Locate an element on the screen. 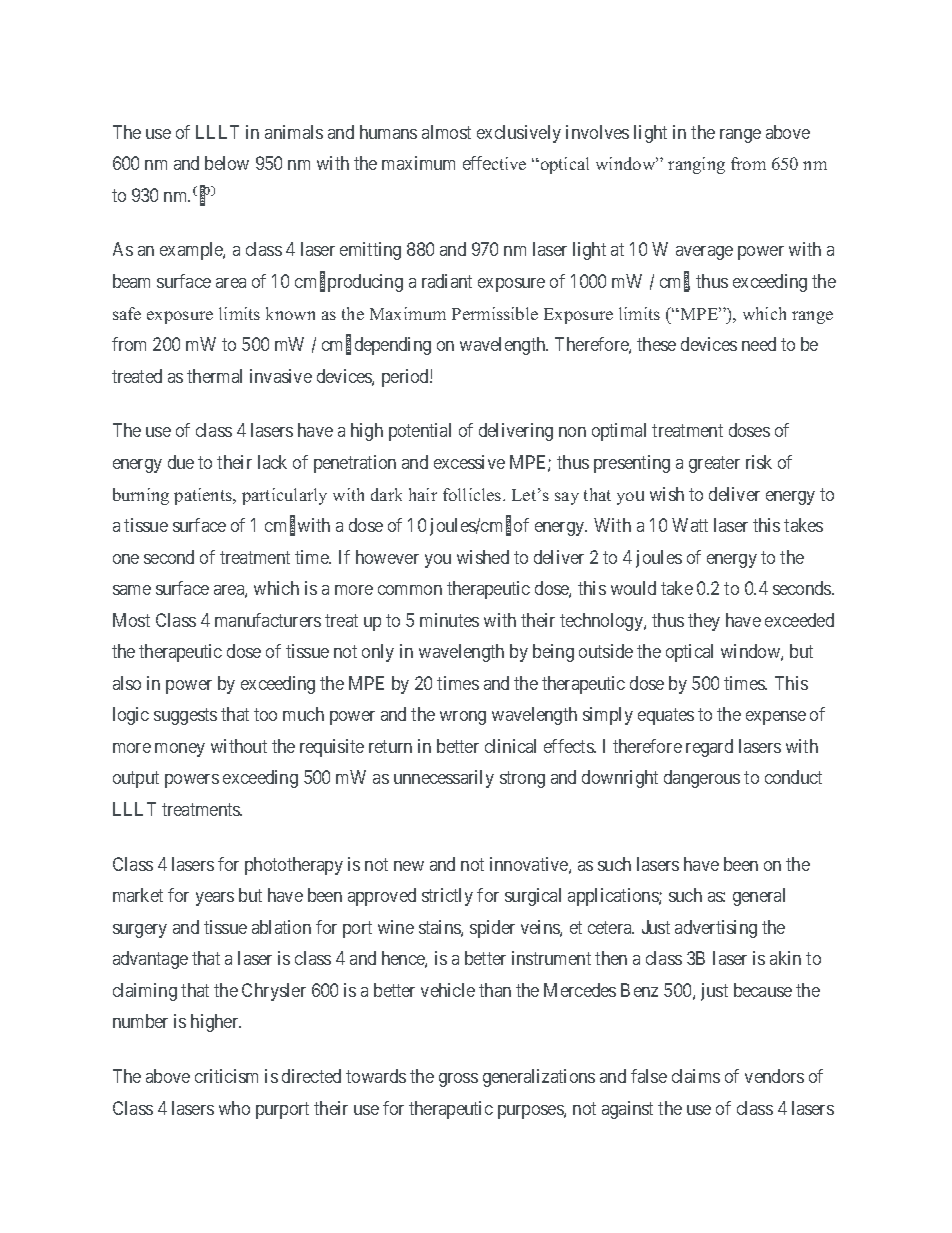 Image resolution: width=952 pixels, height=1233 pixels. criticism is located at coordinates (226, 1076).
